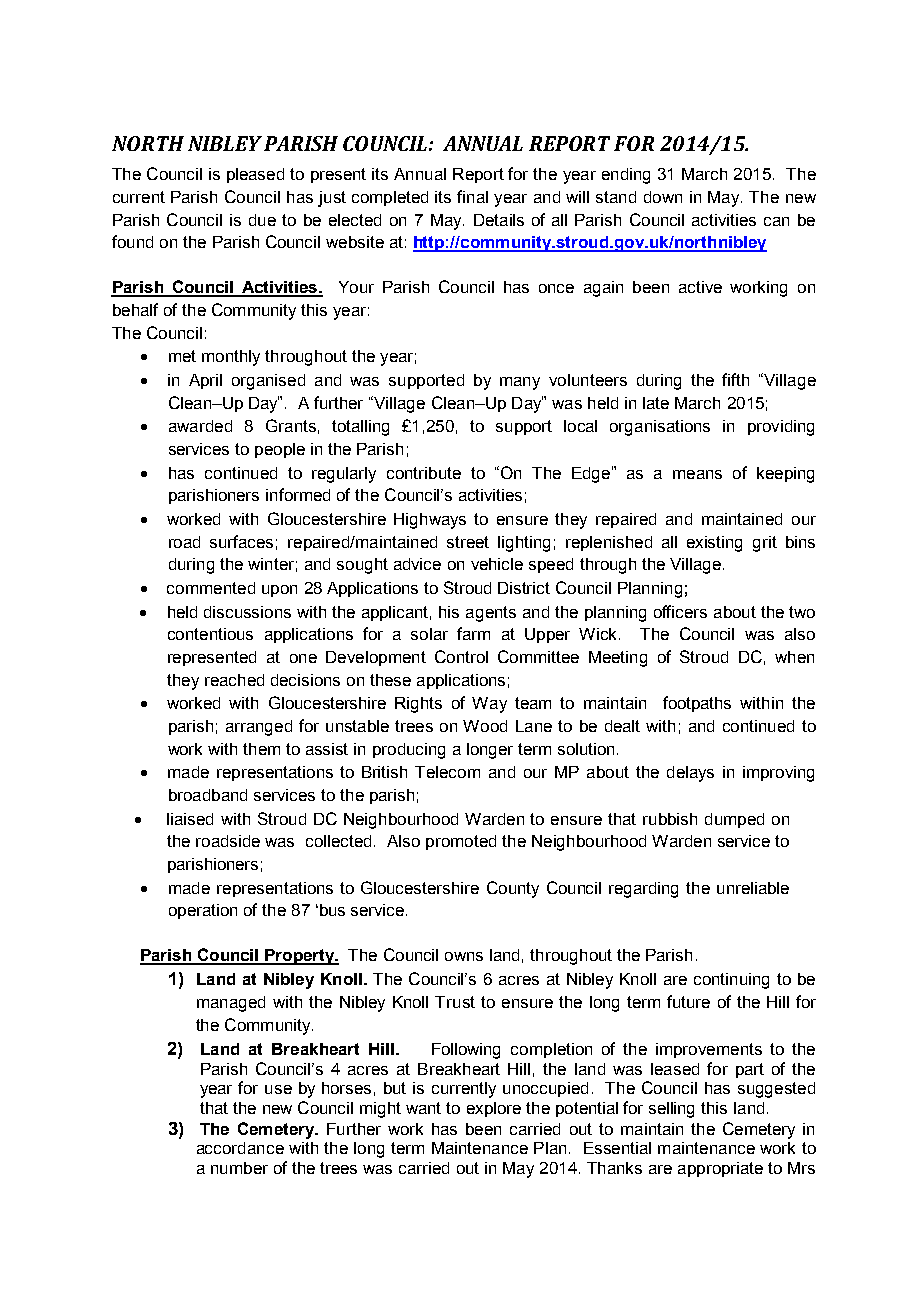 The width and height of the screenshot is (924, 1308). I want to click on appropriate, so click(720, 1169).
